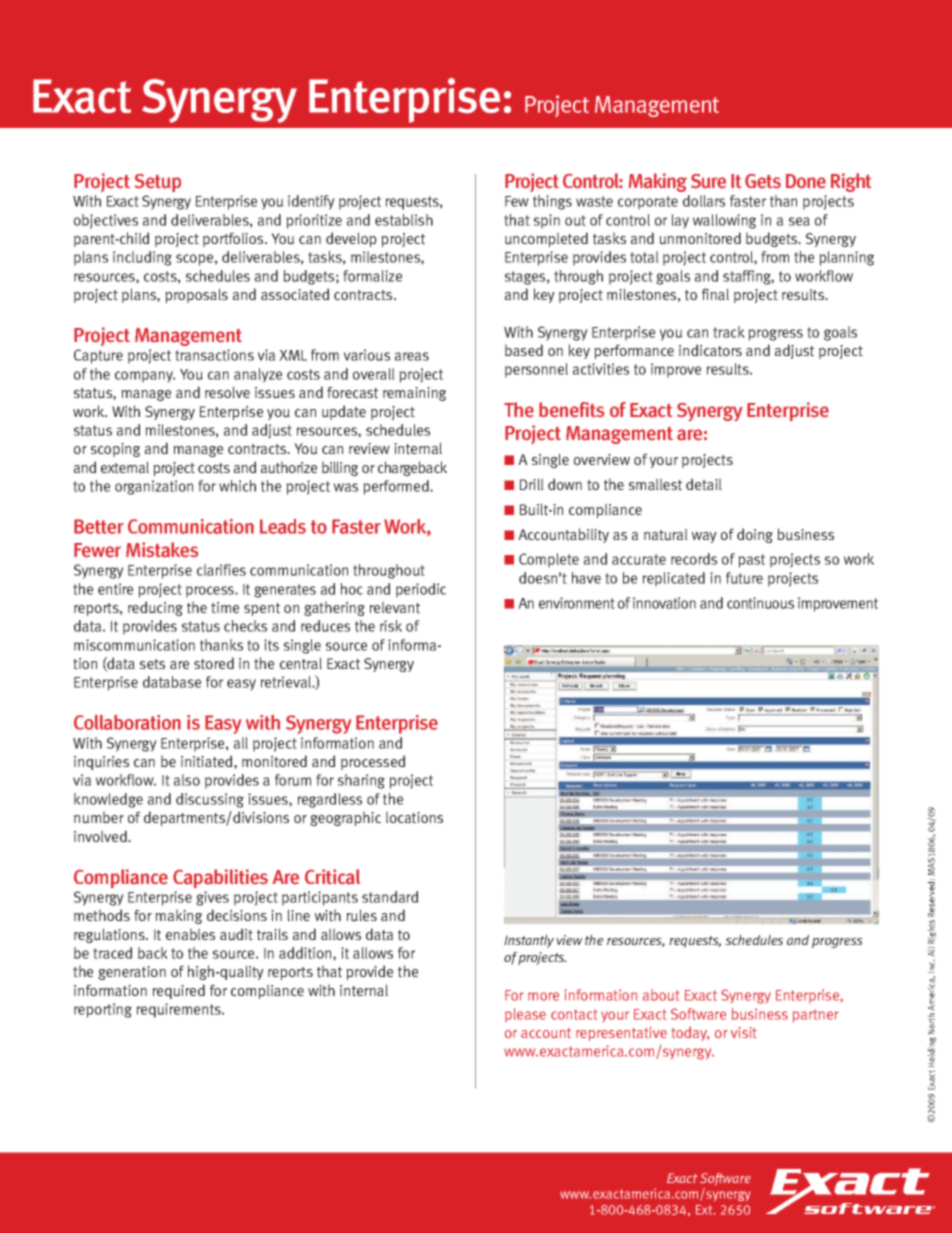 This image has width=952, height=1233. What do you see at coordinates (155, 608) in the image?
I see `reducing` at bounding box center [155, 608].
